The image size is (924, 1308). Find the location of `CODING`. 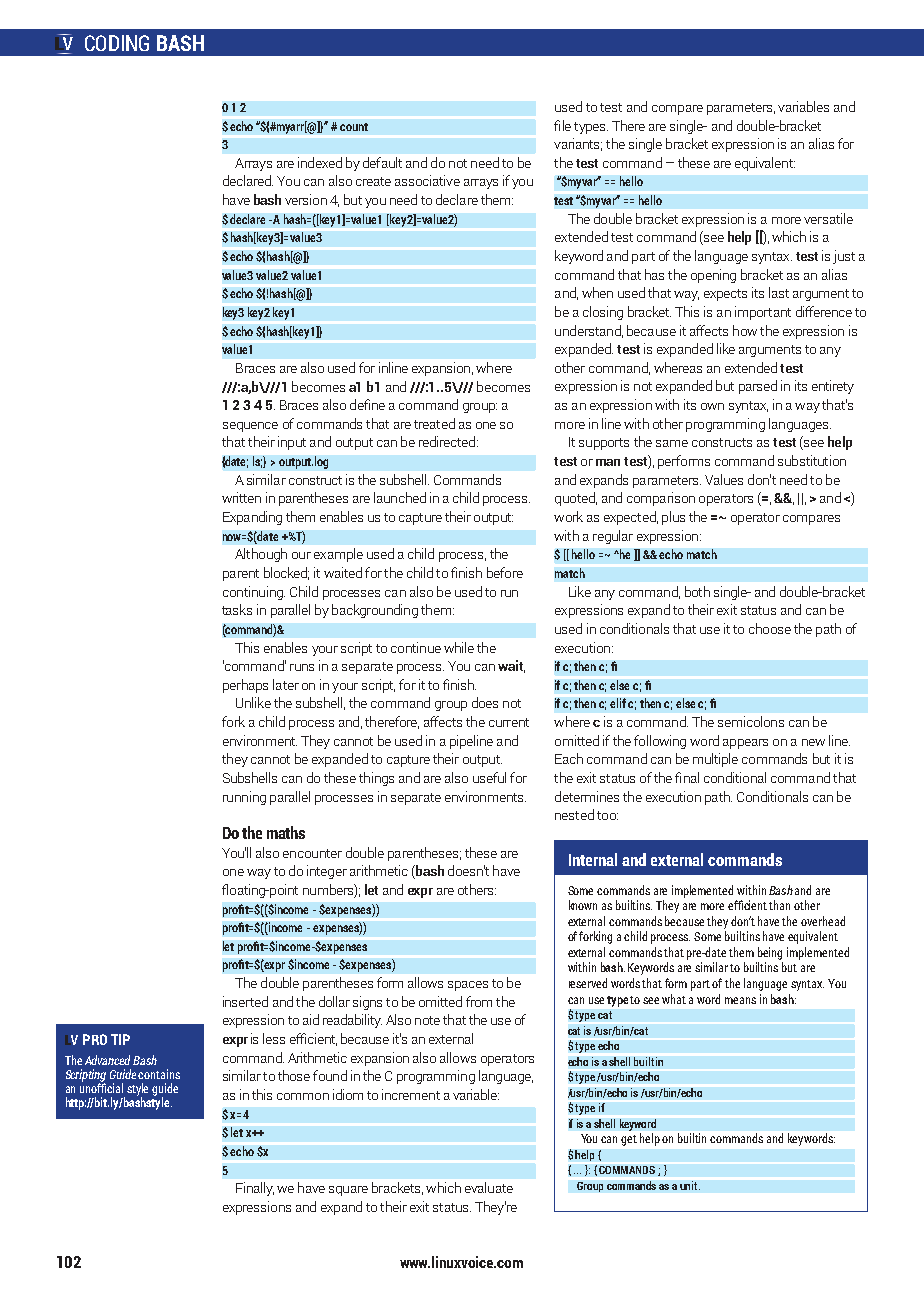

CODING is located at coordinates (117, 43).
